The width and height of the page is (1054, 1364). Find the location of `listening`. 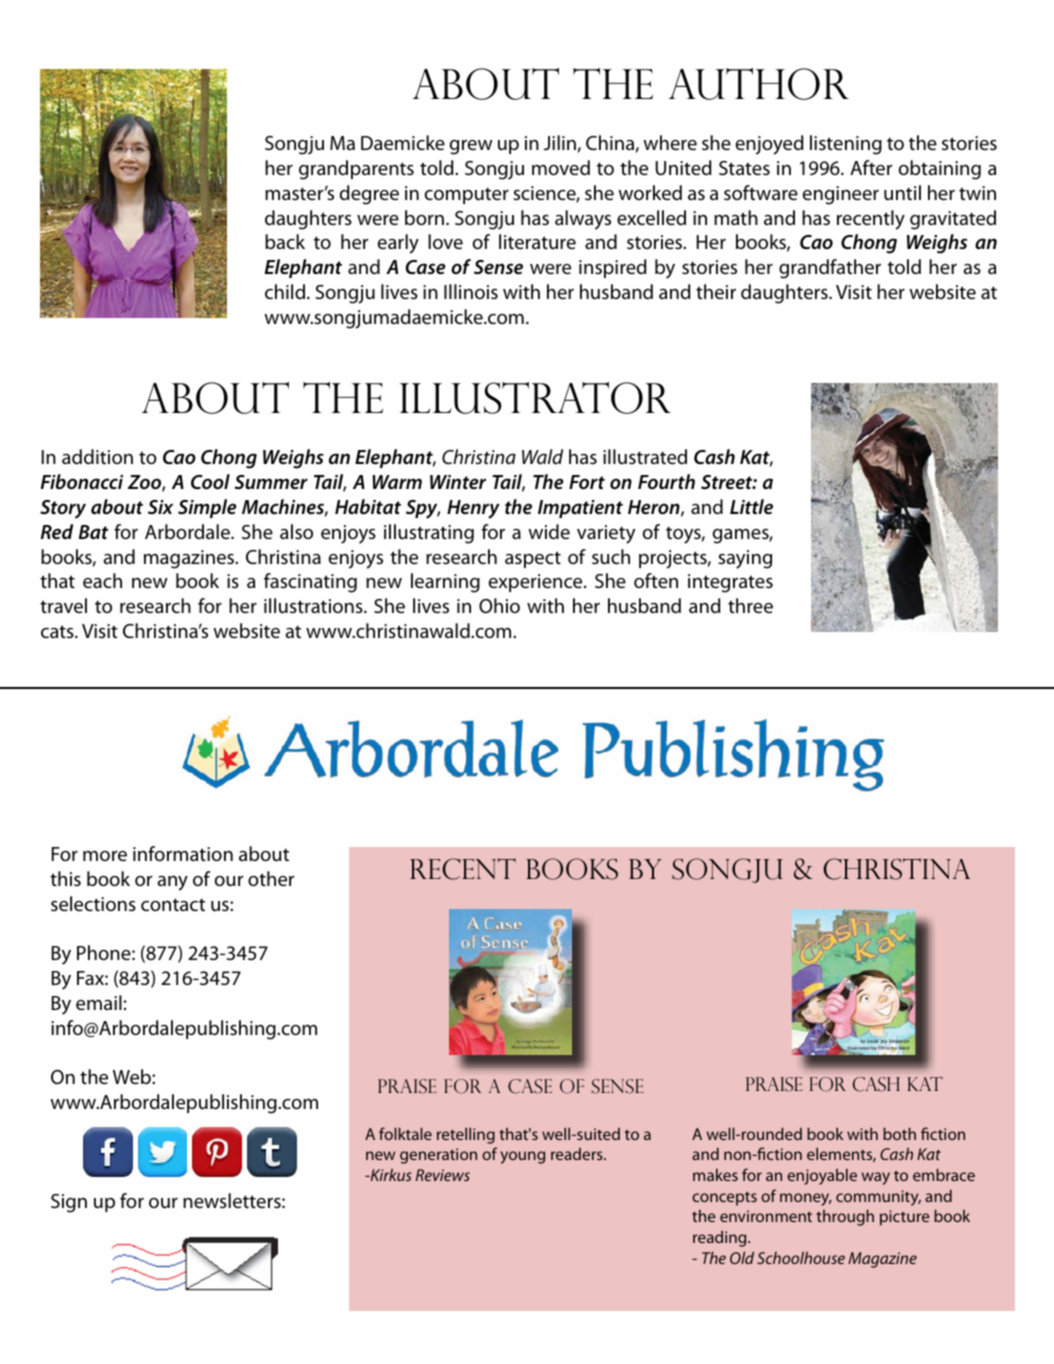

listening is located at coordinates (846, 145).
